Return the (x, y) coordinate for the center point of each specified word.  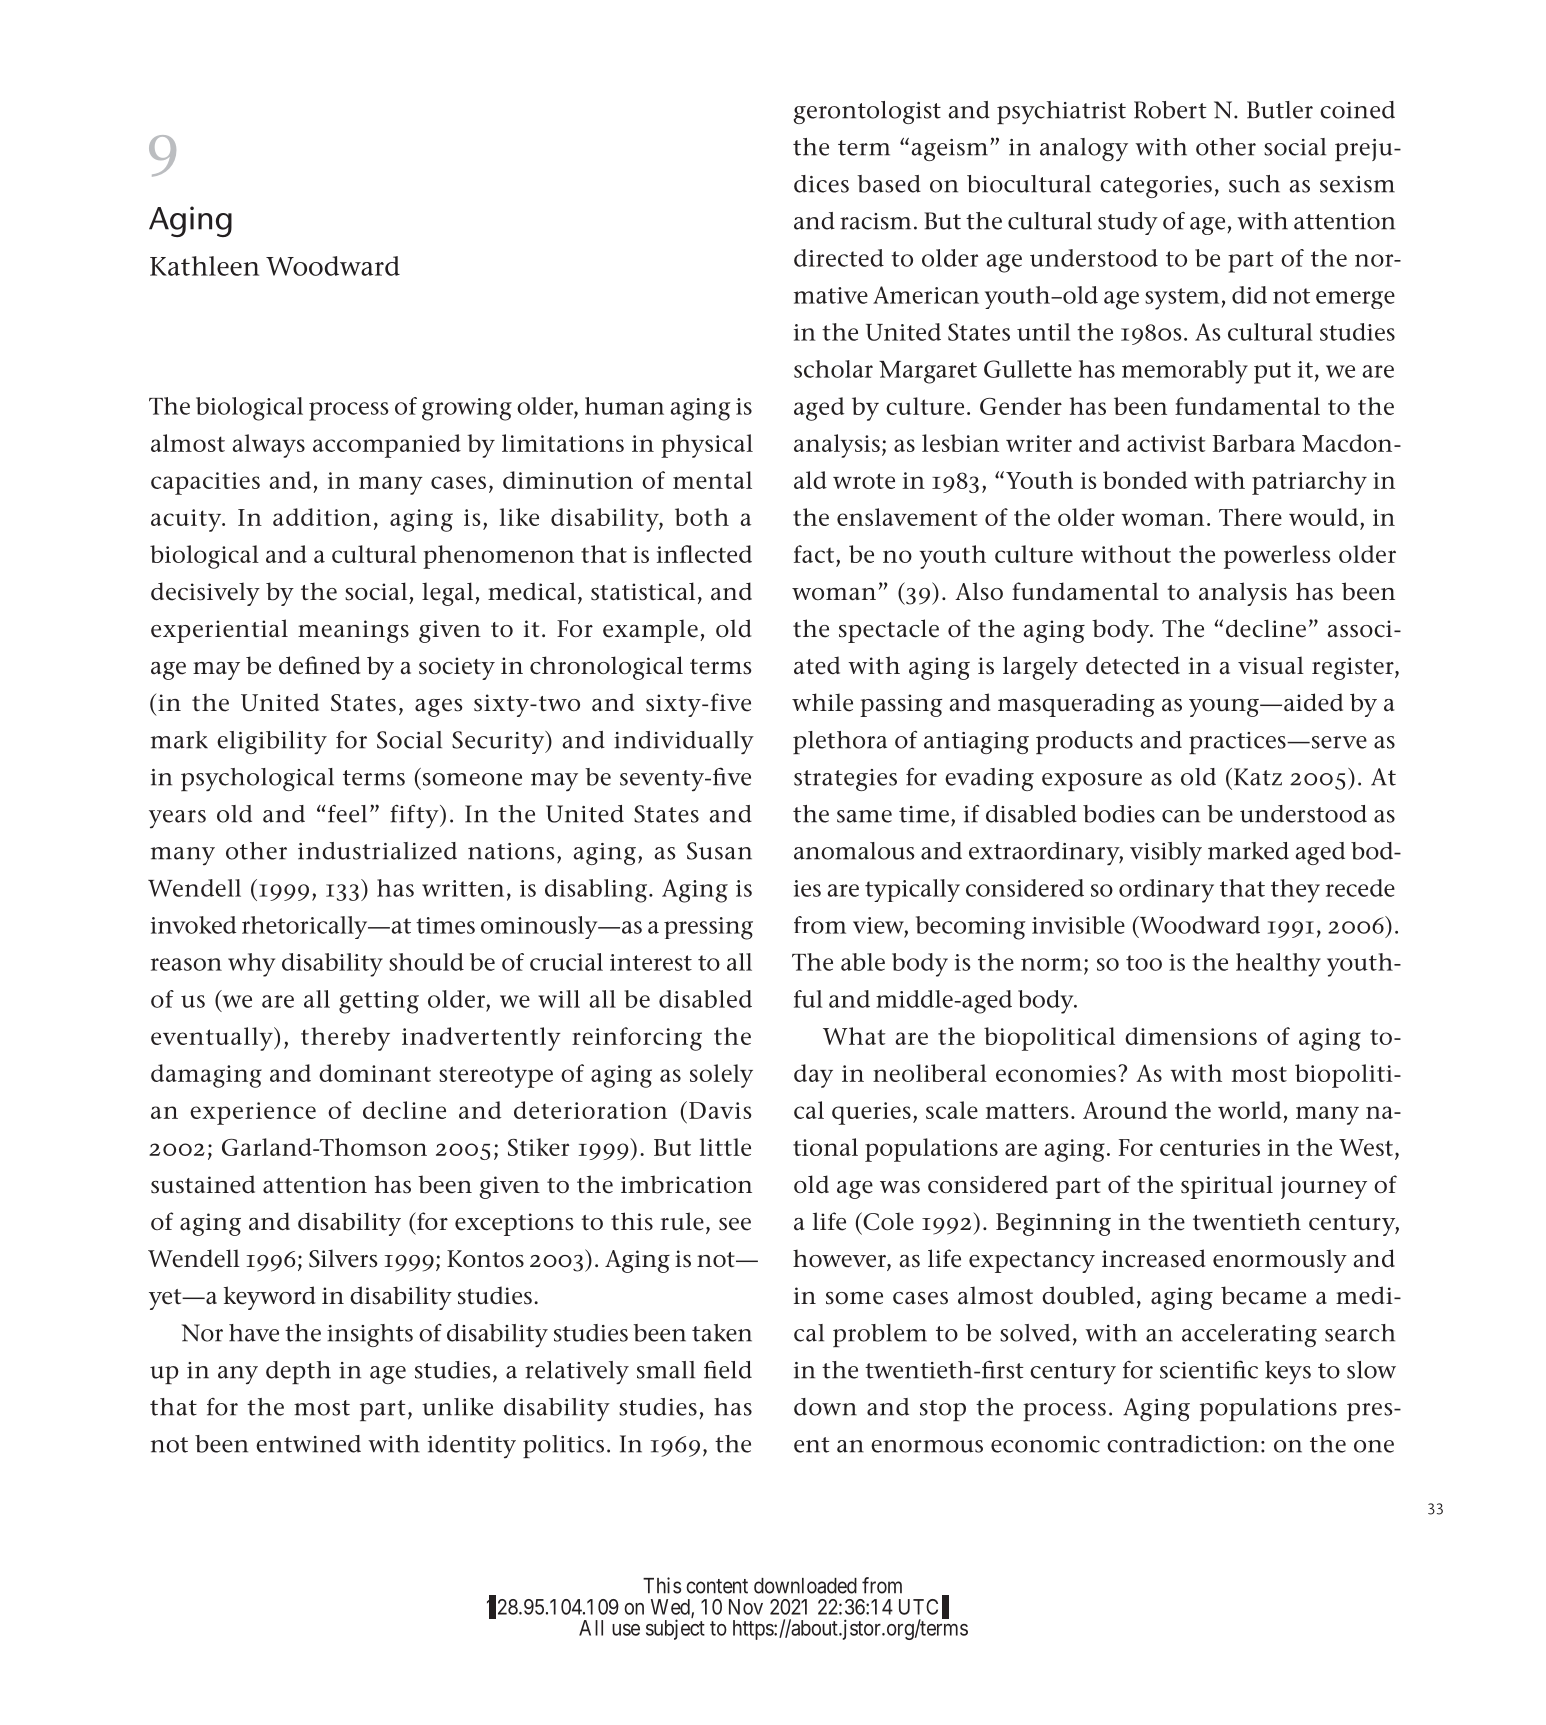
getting (379, 1002)
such (1254, 184)
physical (707, 446)
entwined (308, 1444)
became (1263, 1295)
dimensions (1191, 1036)
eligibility (272, 742)
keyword (270, 1298)
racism (875, 221)
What (854, 1036)
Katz (1256, 777)
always (269, 446)
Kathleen (204, 266)
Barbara (1254, 443)
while (822, 702)
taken (722, 1333)
